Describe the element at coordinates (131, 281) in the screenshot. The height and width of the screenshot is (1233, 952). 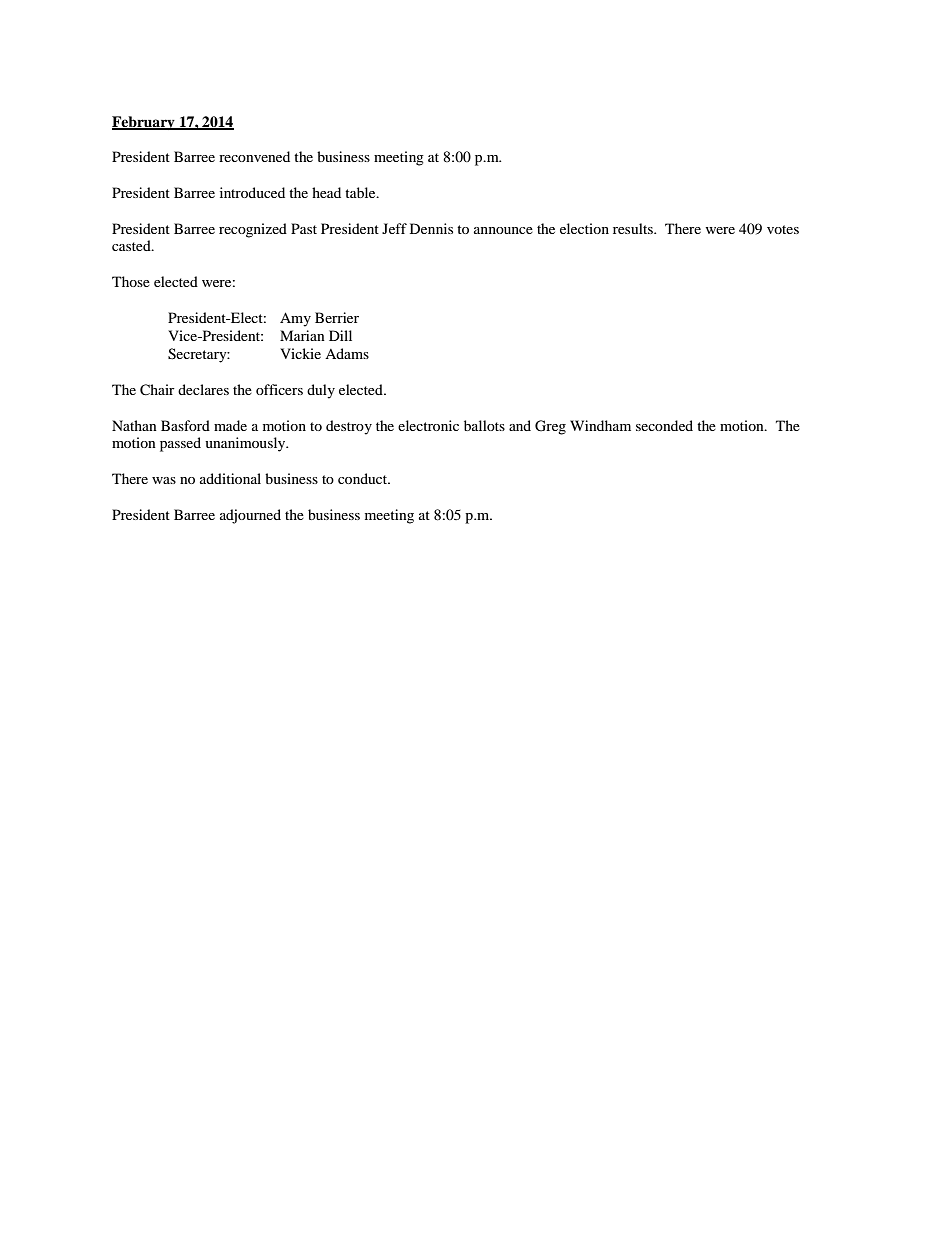
I see `Those` at that location.
